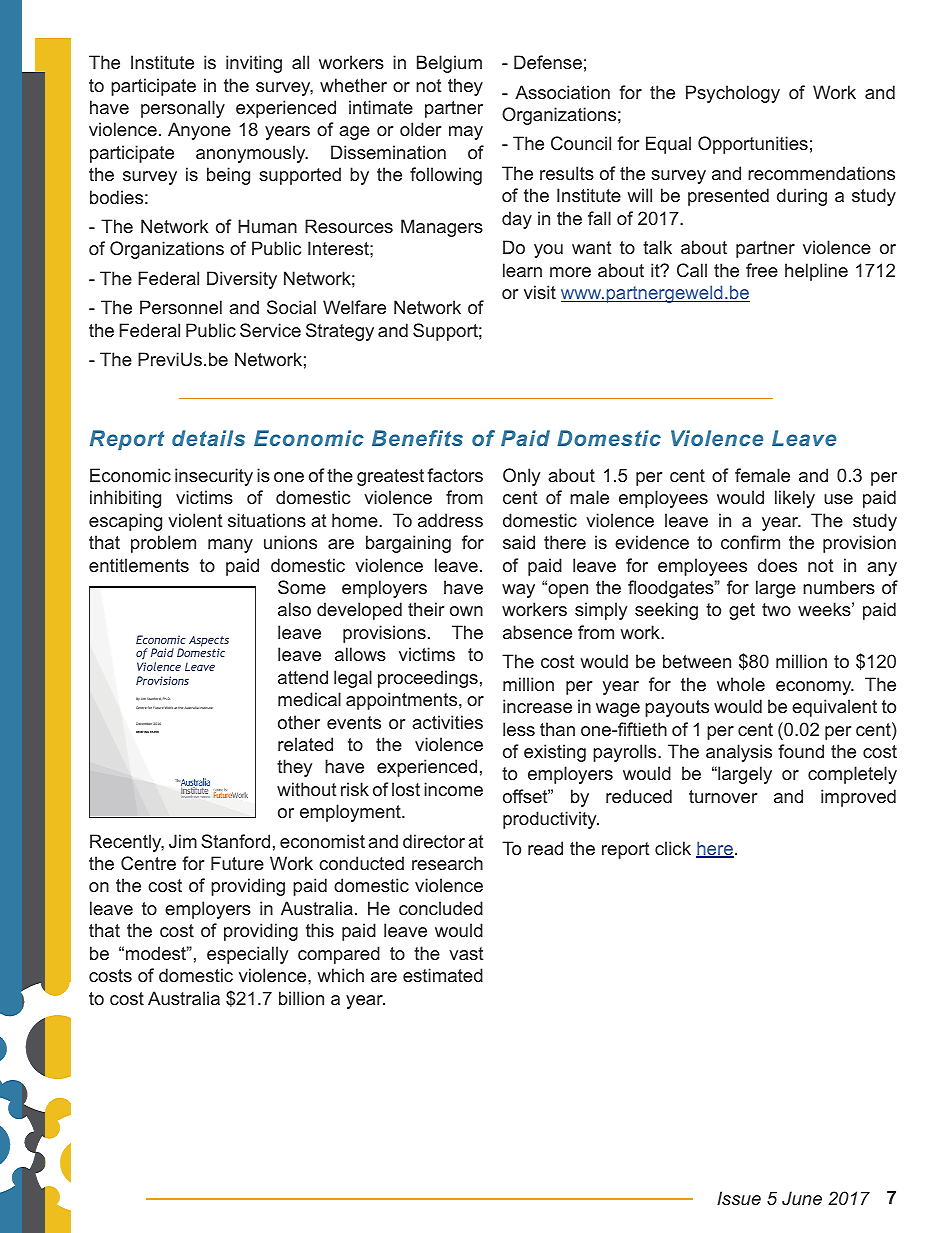 This screenshot has height=1233, width=952. What do you see at coordinates (301, 998) in the screenshot?
I see `billion` at bounding box center [301, 998].
